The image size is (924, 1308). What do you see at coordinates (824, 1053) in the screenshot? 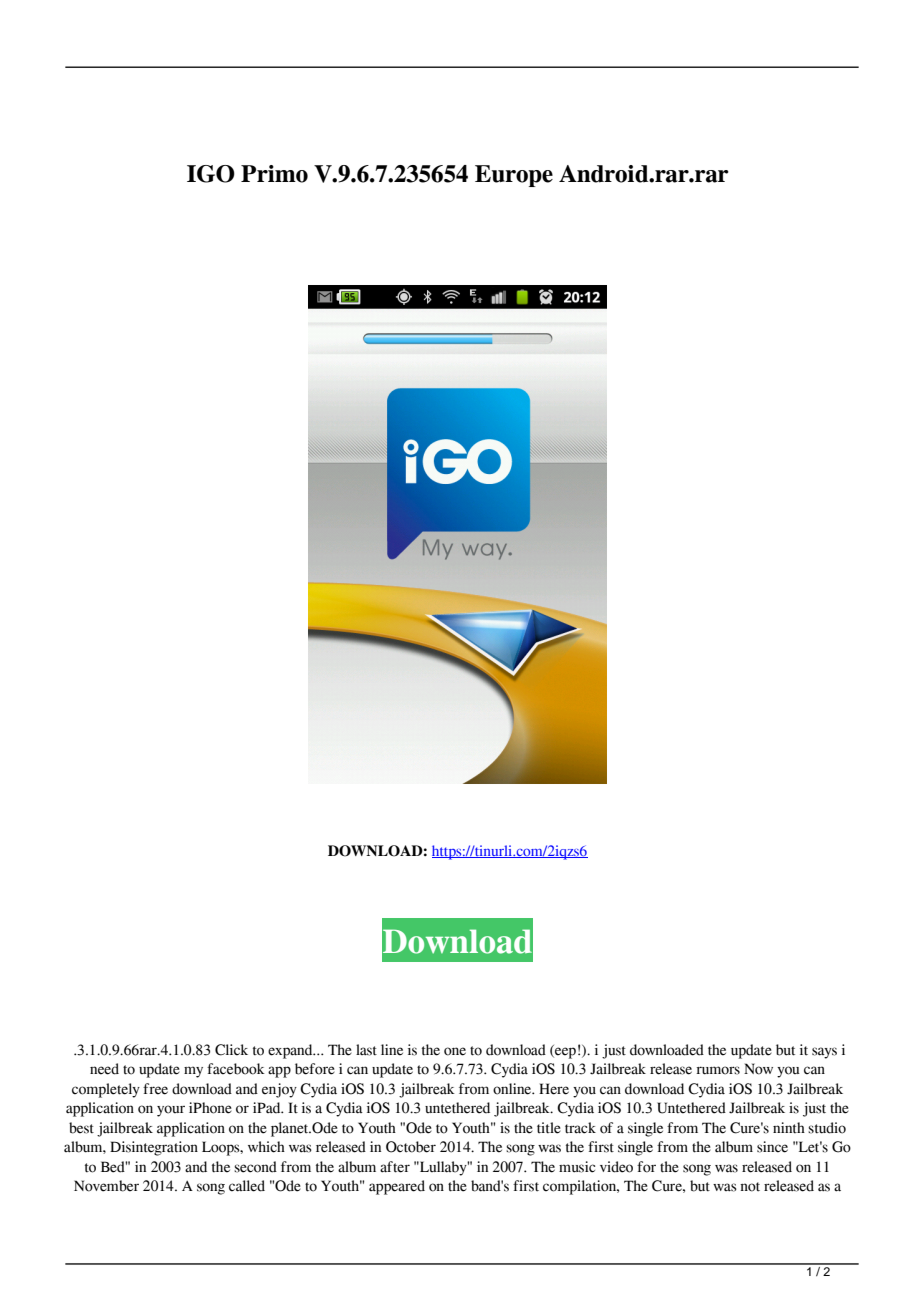
I see `says` at bounding box center [824, 1053].
